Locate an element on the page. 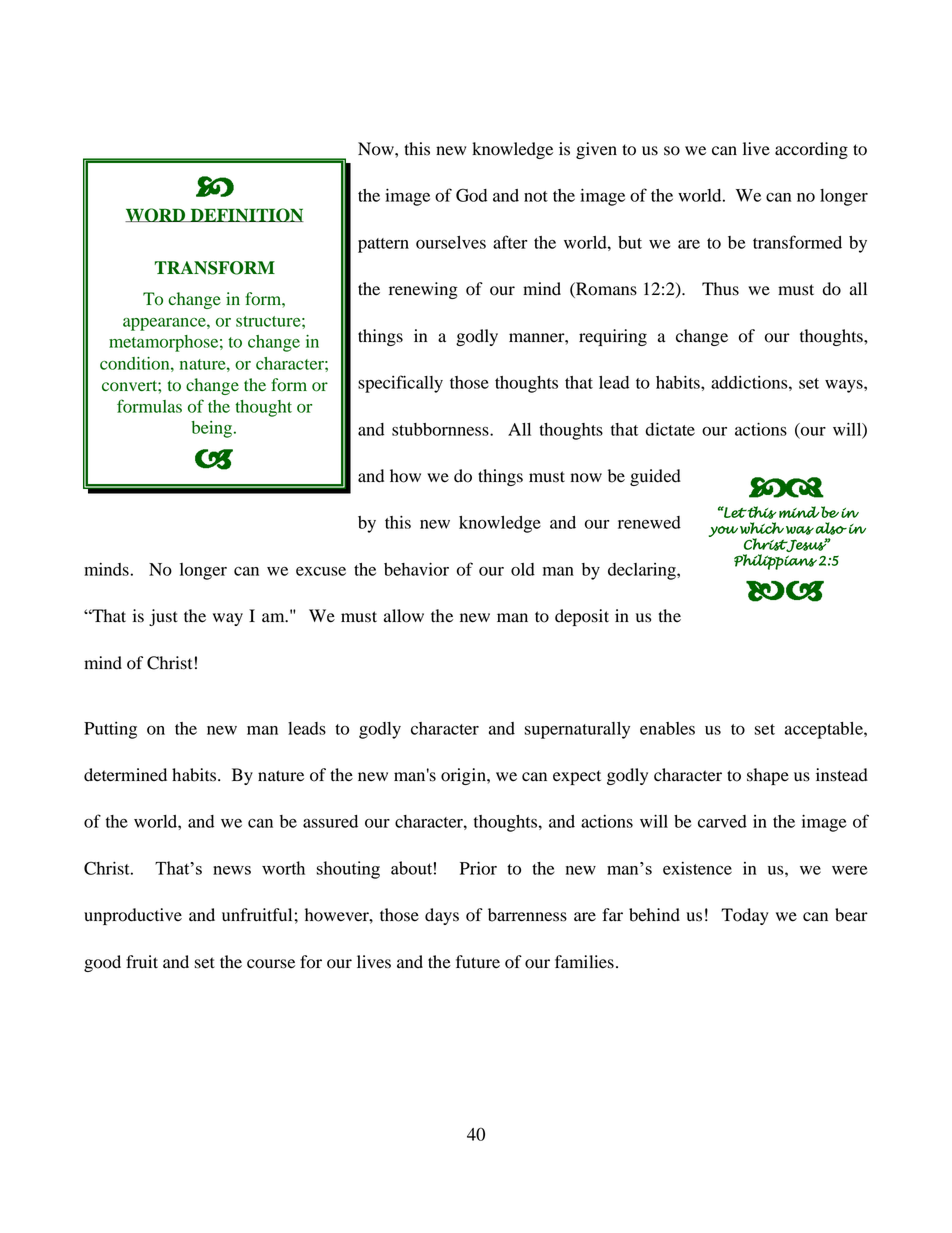 The width and height of the document is (952, 1233). Today is located at coordinates (745, 916).
